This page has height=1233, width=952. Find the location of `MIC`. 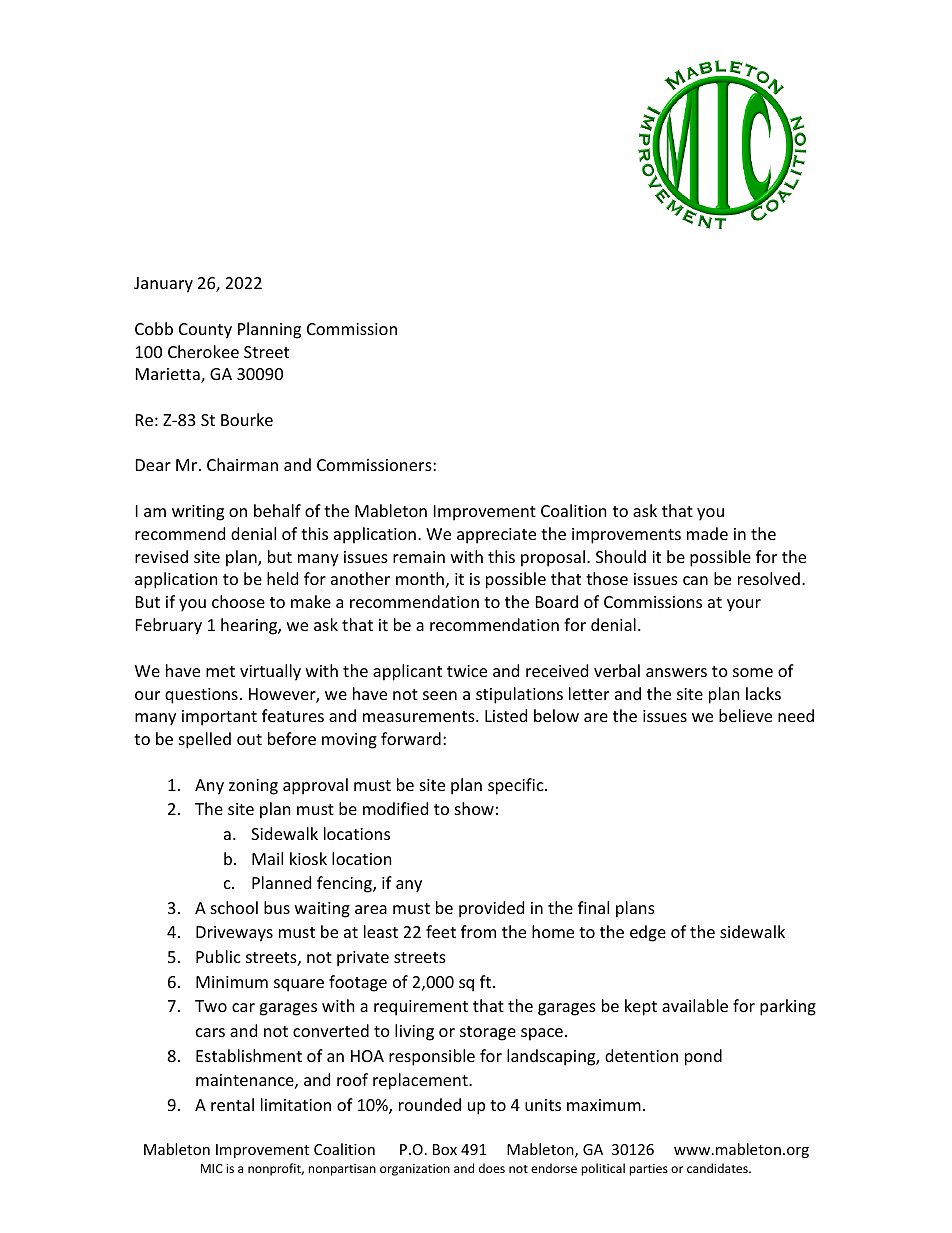

MIC is located at coordinates (212, 1168).
